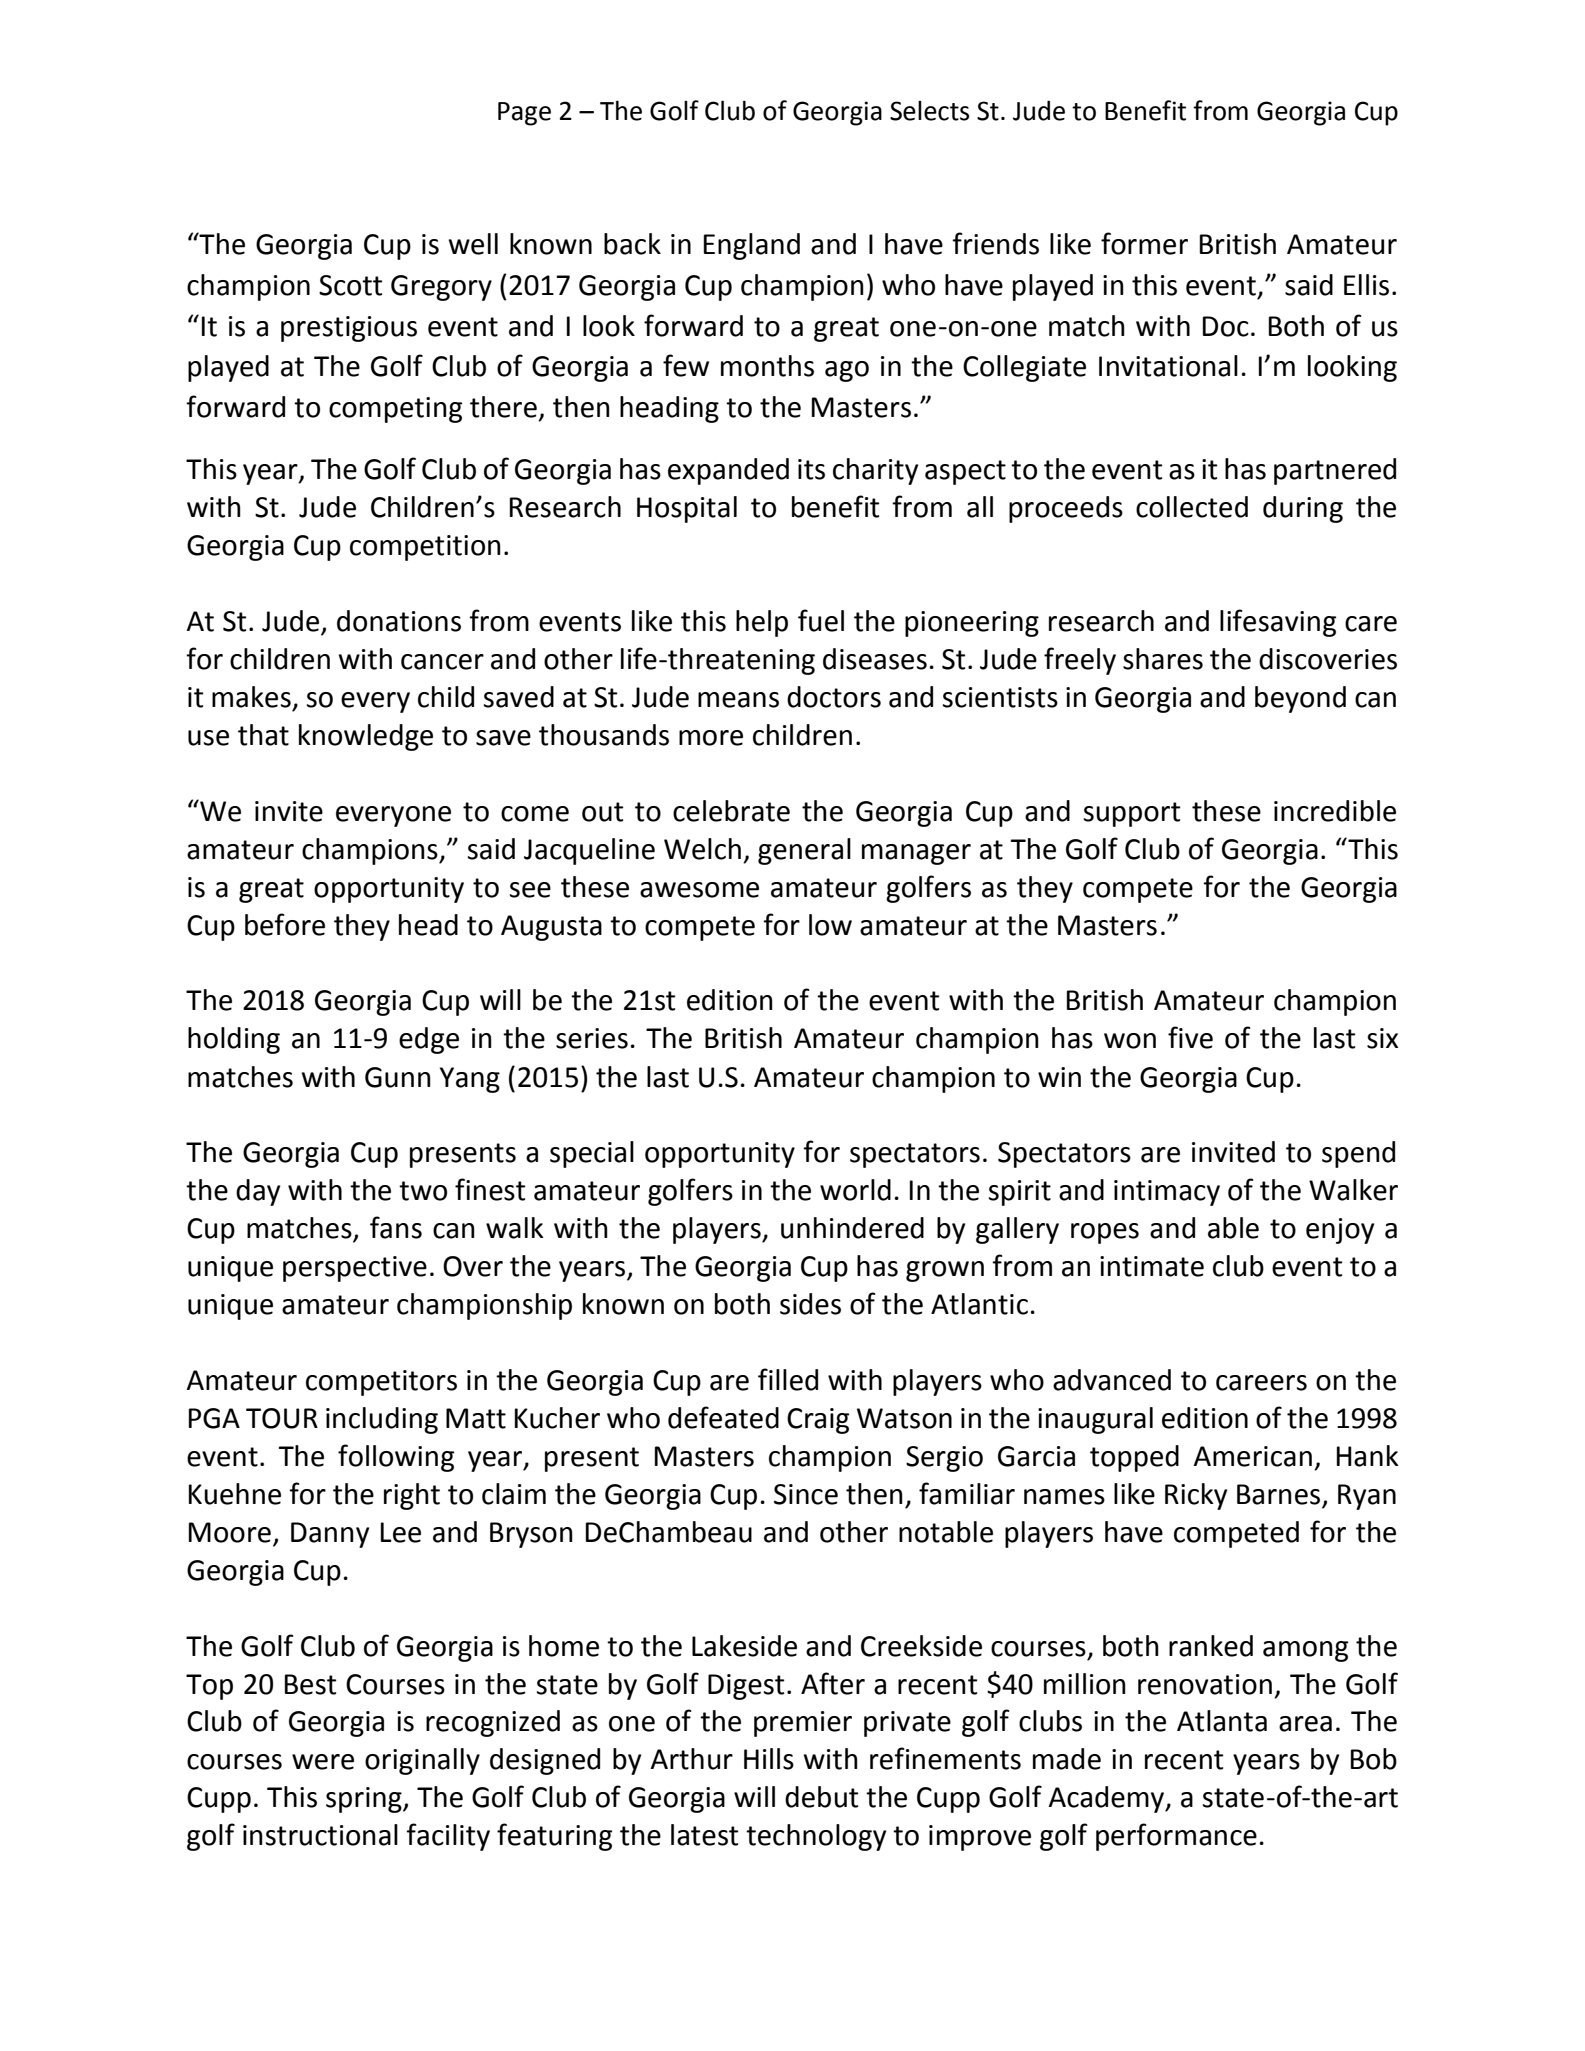 This screenshot has width=1585, height=2051. I want to click on former, so click(1144, 243).
